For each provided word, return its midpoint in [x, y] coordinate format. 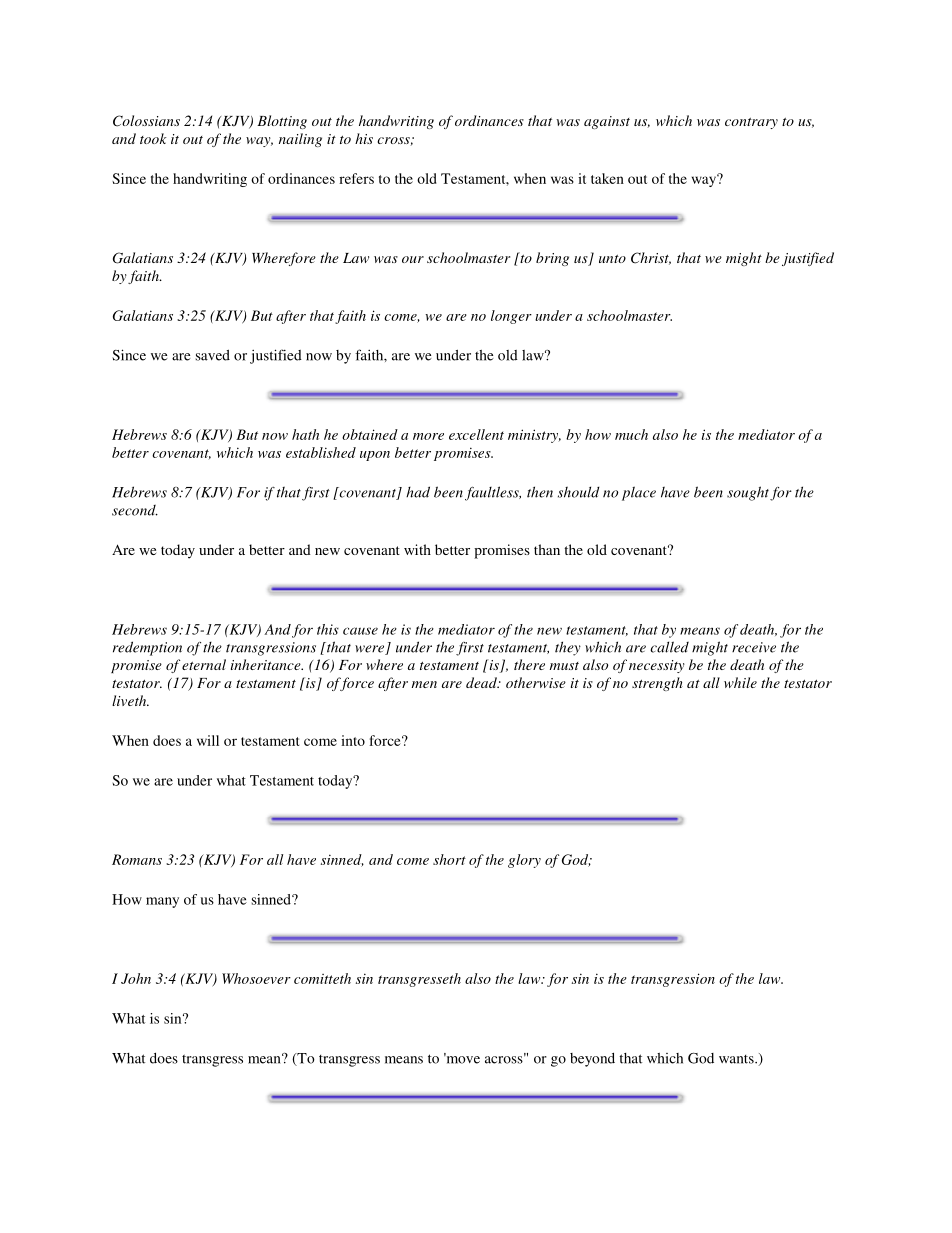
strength [657, 684]
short [449, 859]
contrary [751, 123]
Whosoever [256, 978]
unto [612, 259]
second [135, 510]
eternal [204, 664]
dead [482, 682]
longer [511, 317]
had [418, 492]
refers [356, 178]
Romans [137, 859]
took [153, 138]
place [639, 493]
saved [212, 355]
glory [524, 861]
